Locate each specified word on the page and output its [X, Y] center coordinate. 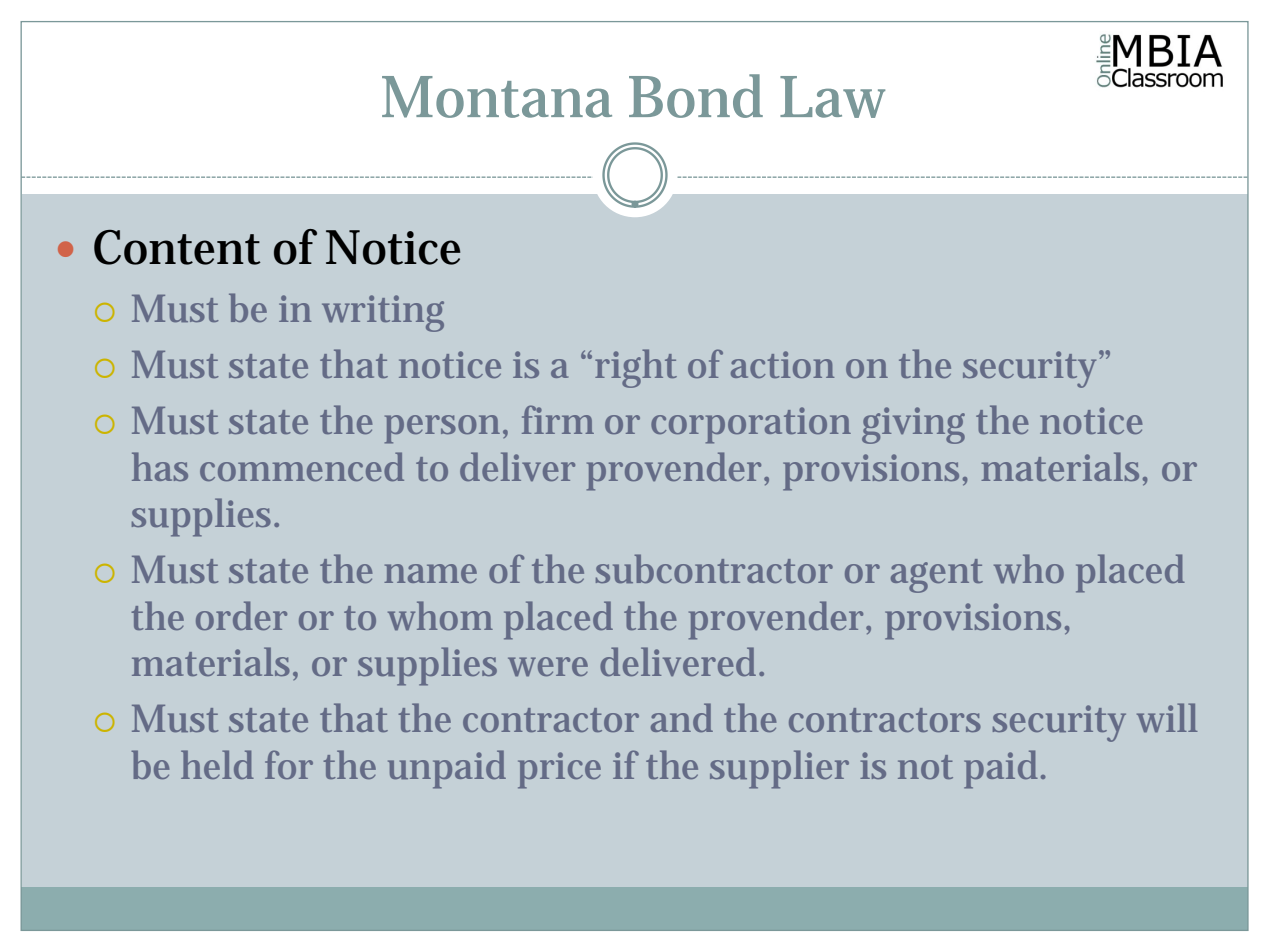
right [636, 368]
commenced [302, 466]
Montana [497, 97]
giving [913, 425]
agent [937, 576]
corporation [751, 425]
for [289, 764]
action [782, 364]
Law [832, 97]
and [682, 717]
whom [440, 616]
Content [177, 247]
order [241, 615]
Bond [696, 96]
